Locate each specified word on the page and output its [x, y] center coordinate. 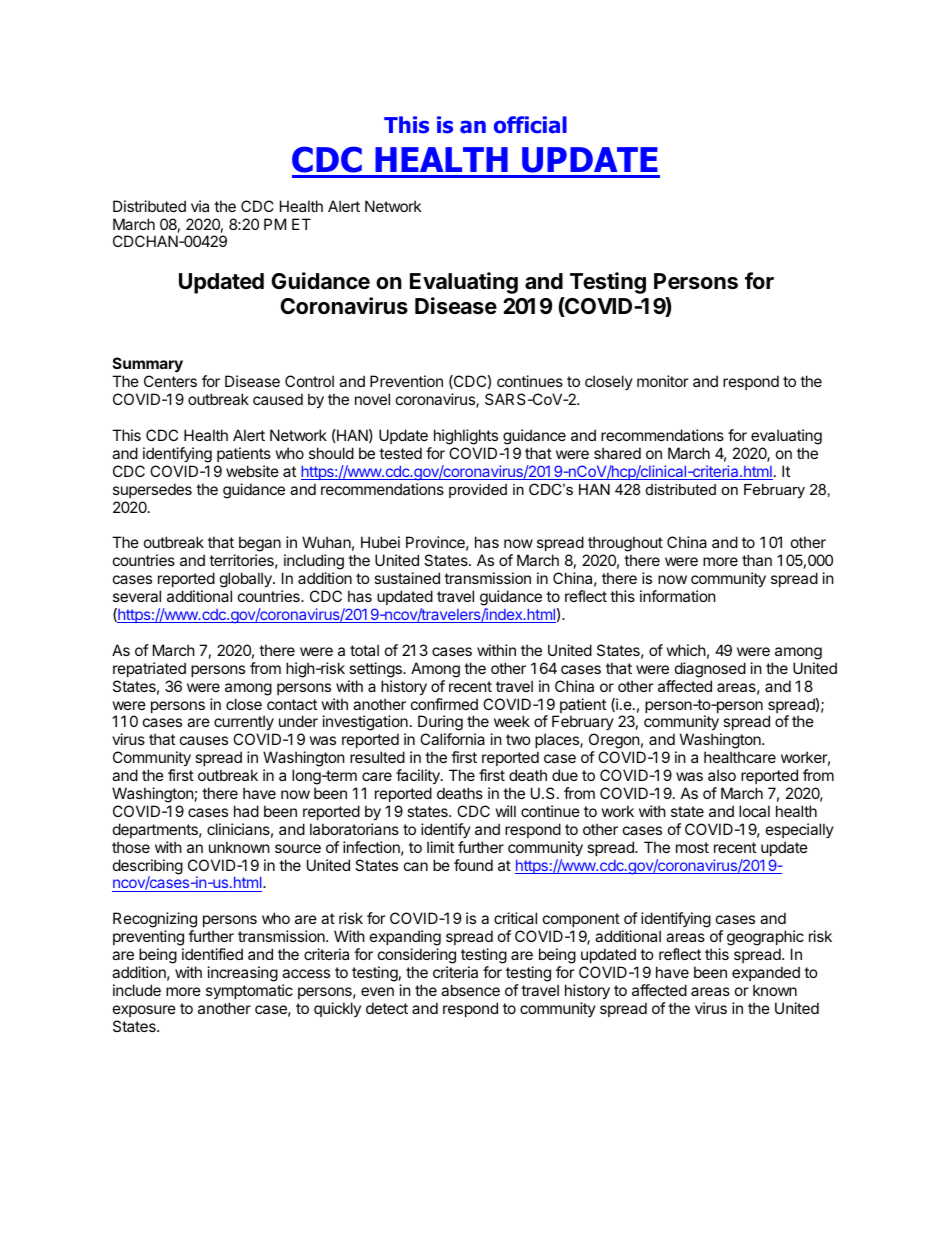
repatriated [149, 669]
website [252, 471]
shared [617, 453]
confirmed [444, 704]
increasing [243, 974]
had [246, 811]
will [506, 811]
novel [372, 399]
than [757, 560]
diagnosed [710, 670]
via [200, 206]
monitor [663, 381]
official [530, 125]
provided [478, 491]
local [754, 811]
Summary [148, 366]
